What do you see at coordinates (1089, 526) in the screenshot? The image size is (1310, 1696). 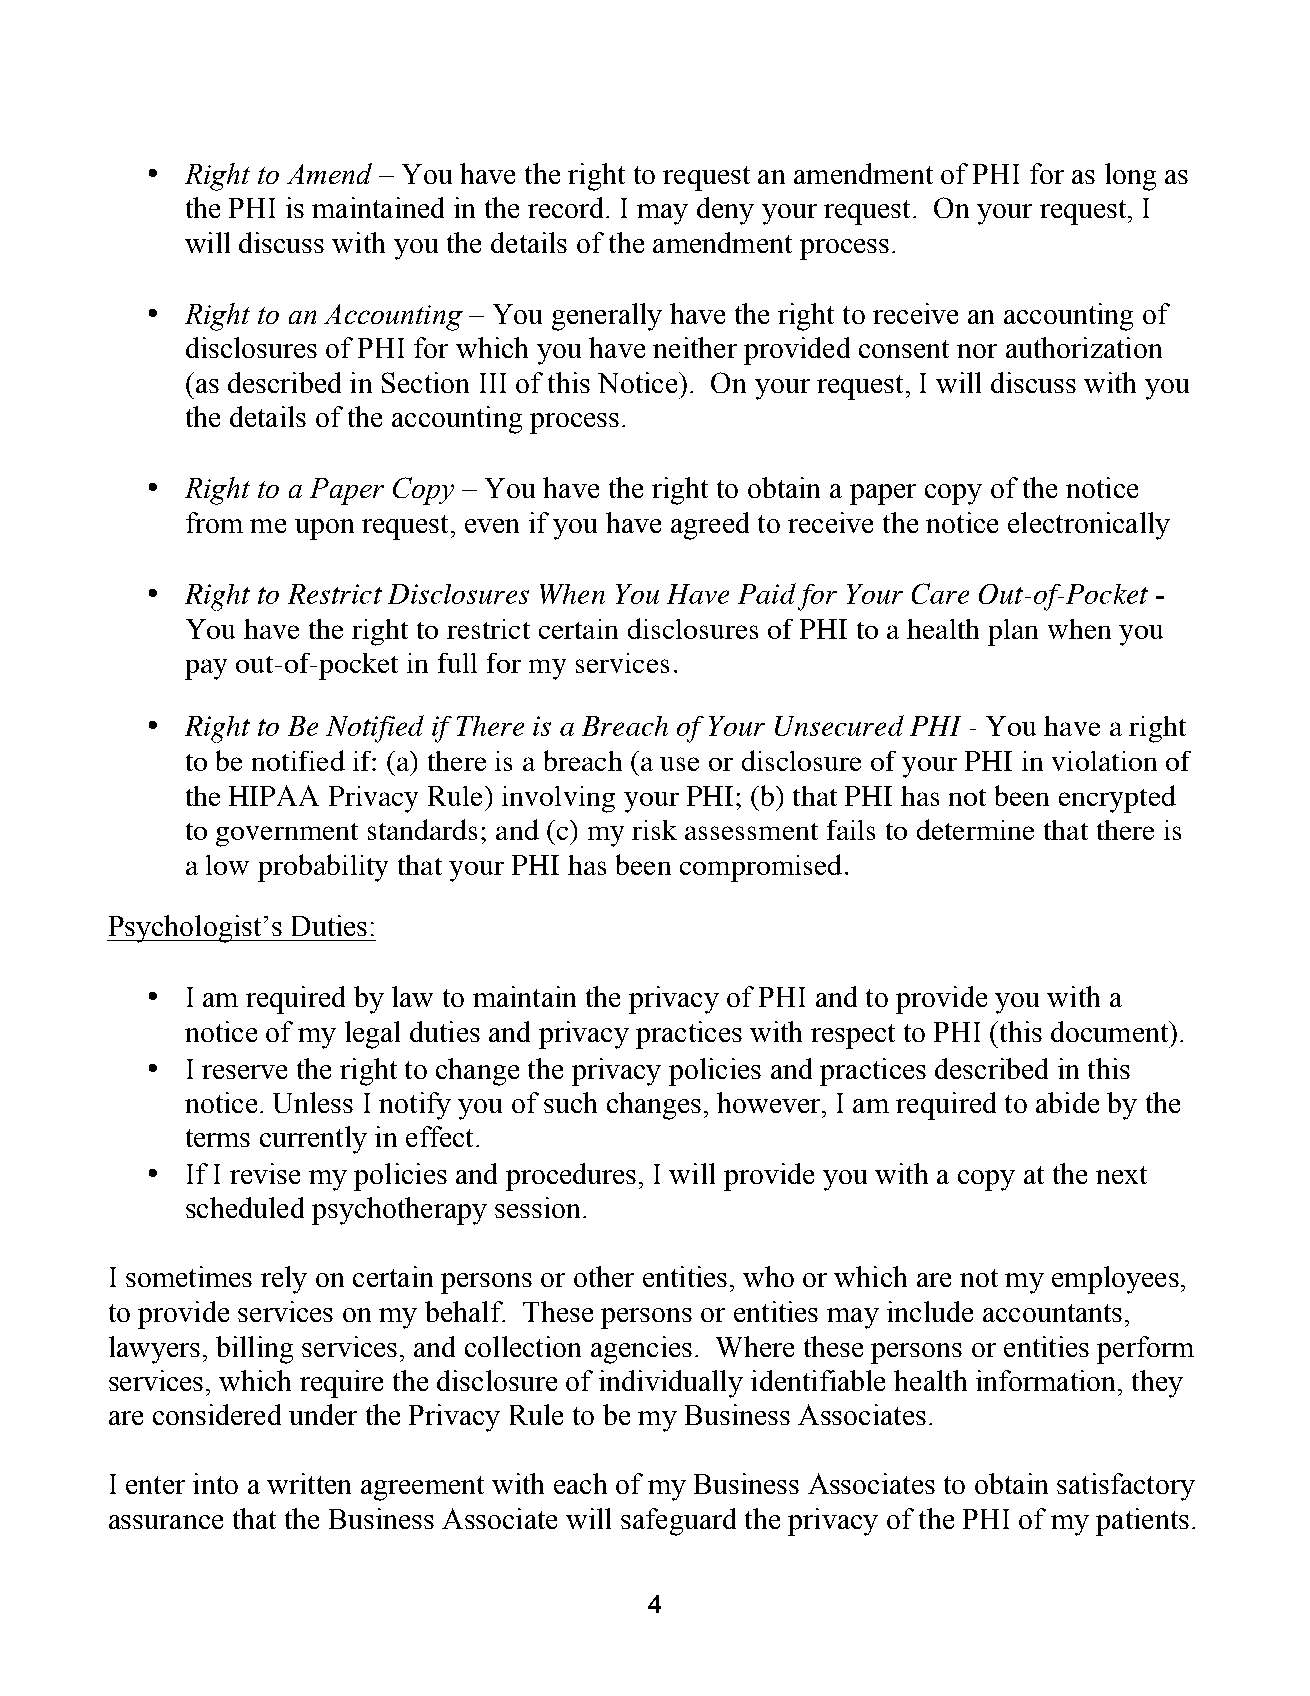 I see `electronically` at bounding box center [1089, 526].
